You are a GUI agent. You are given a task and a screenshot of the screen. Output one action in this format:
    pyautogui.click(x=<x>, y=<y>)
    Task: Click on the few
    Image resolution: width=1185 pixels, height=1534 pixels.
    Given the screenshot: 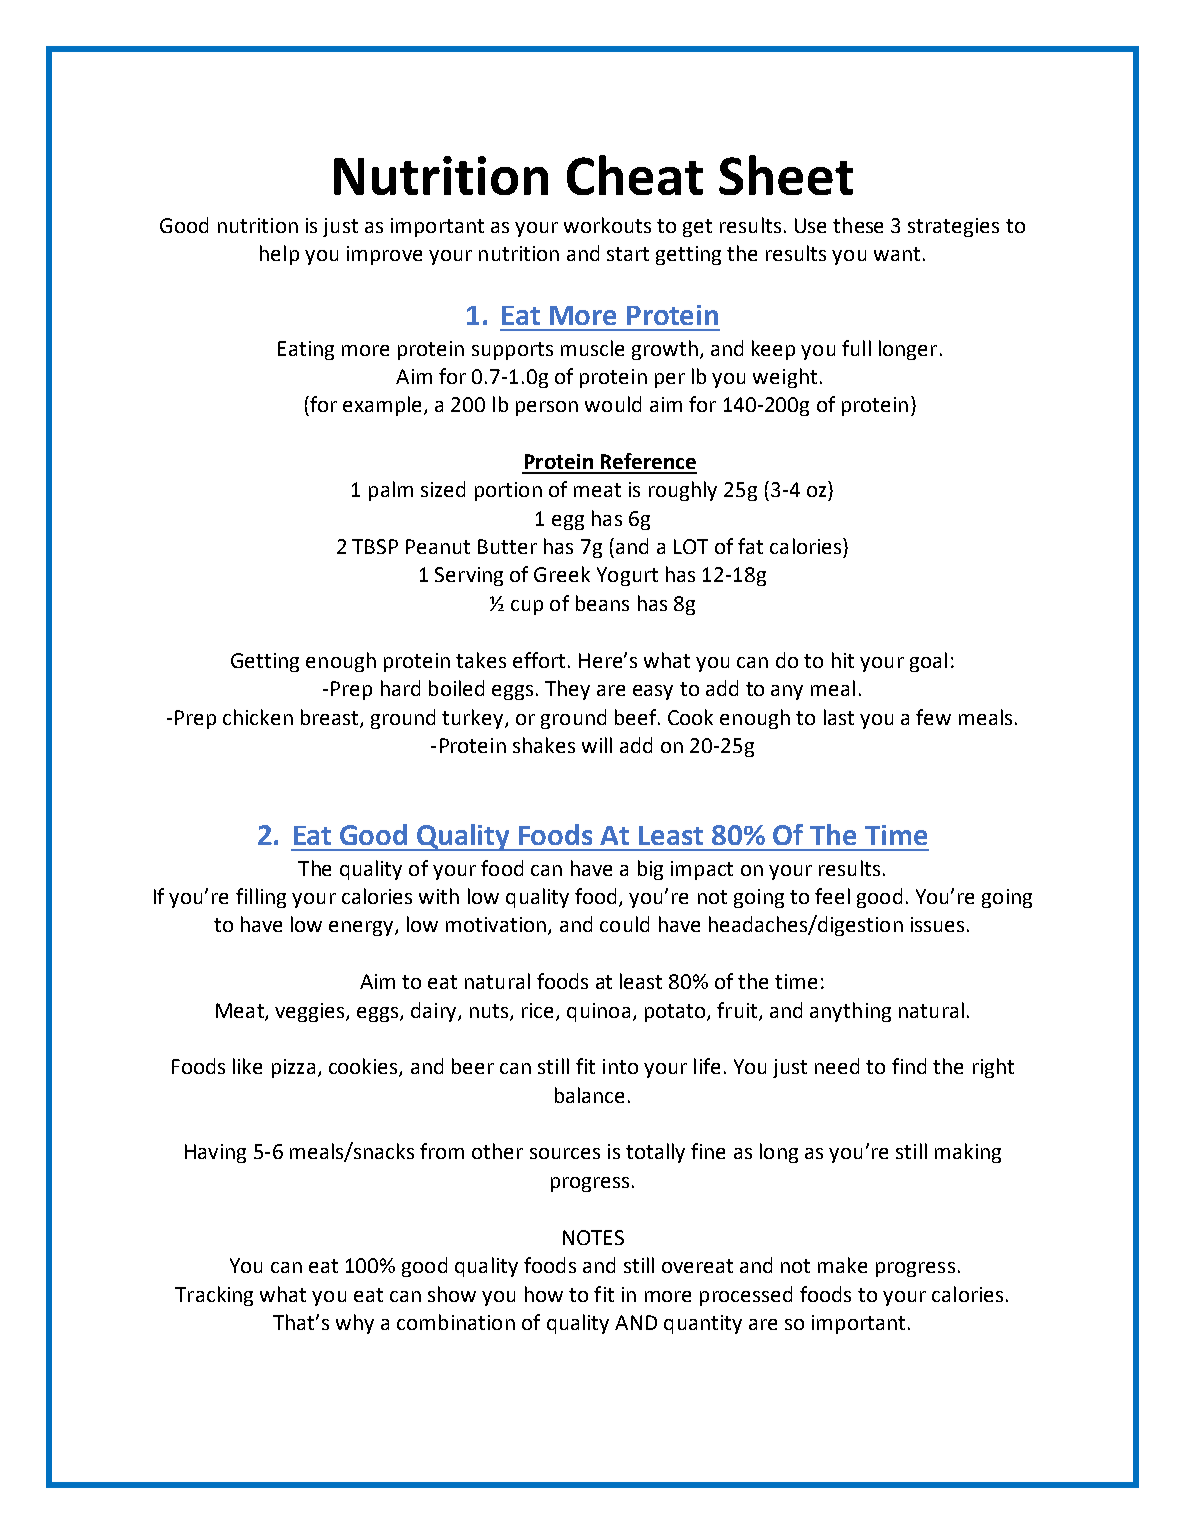 What is the action you would take?
    pyautogui.click(x=933, y=717)
